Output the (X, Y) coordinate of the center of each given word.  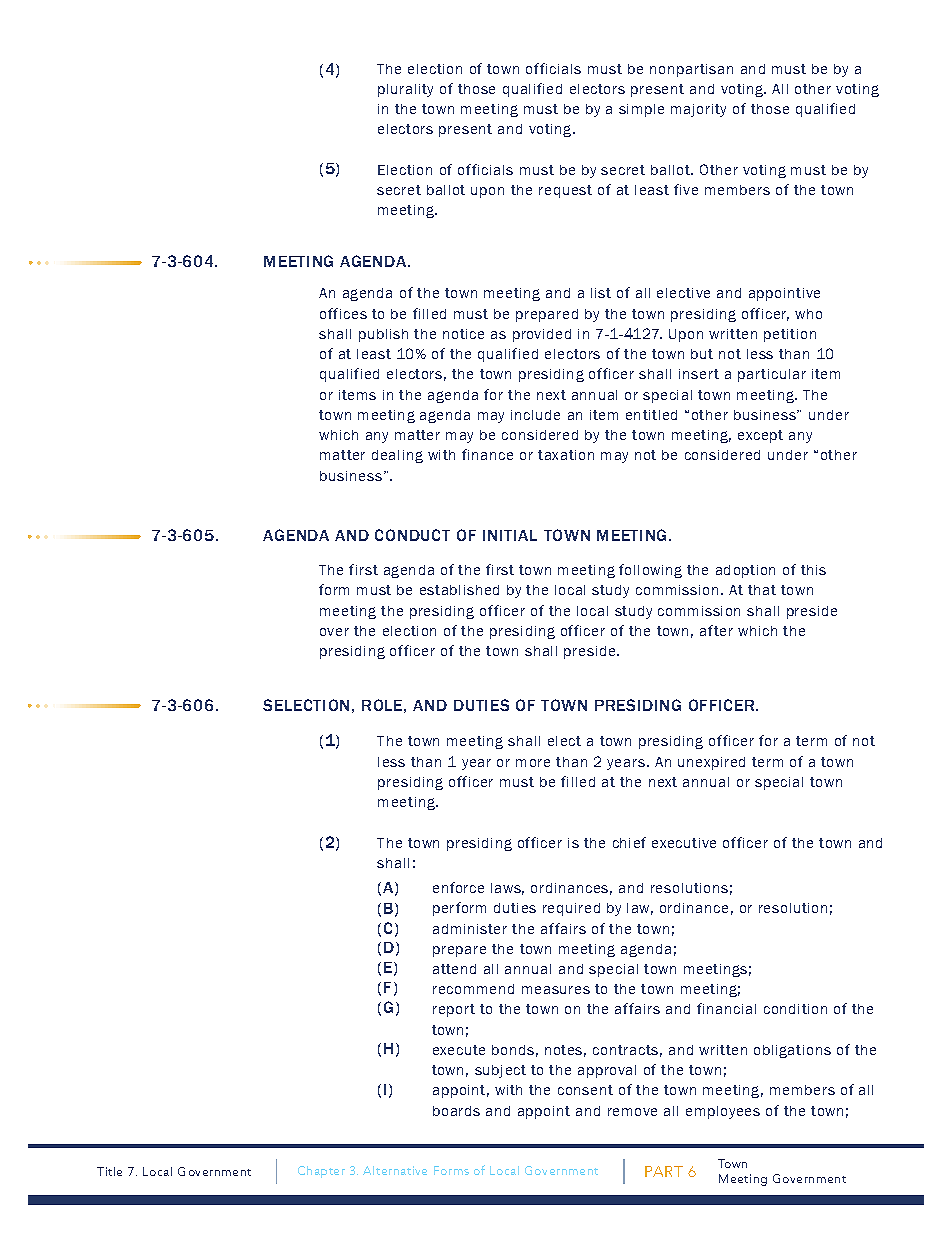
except (760, 436)
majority (698, 110)
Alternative (395, 1170)
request (565, 191)
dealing (397, 456)
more (533, 763)
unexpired (711, 763)
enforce (458, 887)
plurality (405, 90)
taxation (566, 455)
